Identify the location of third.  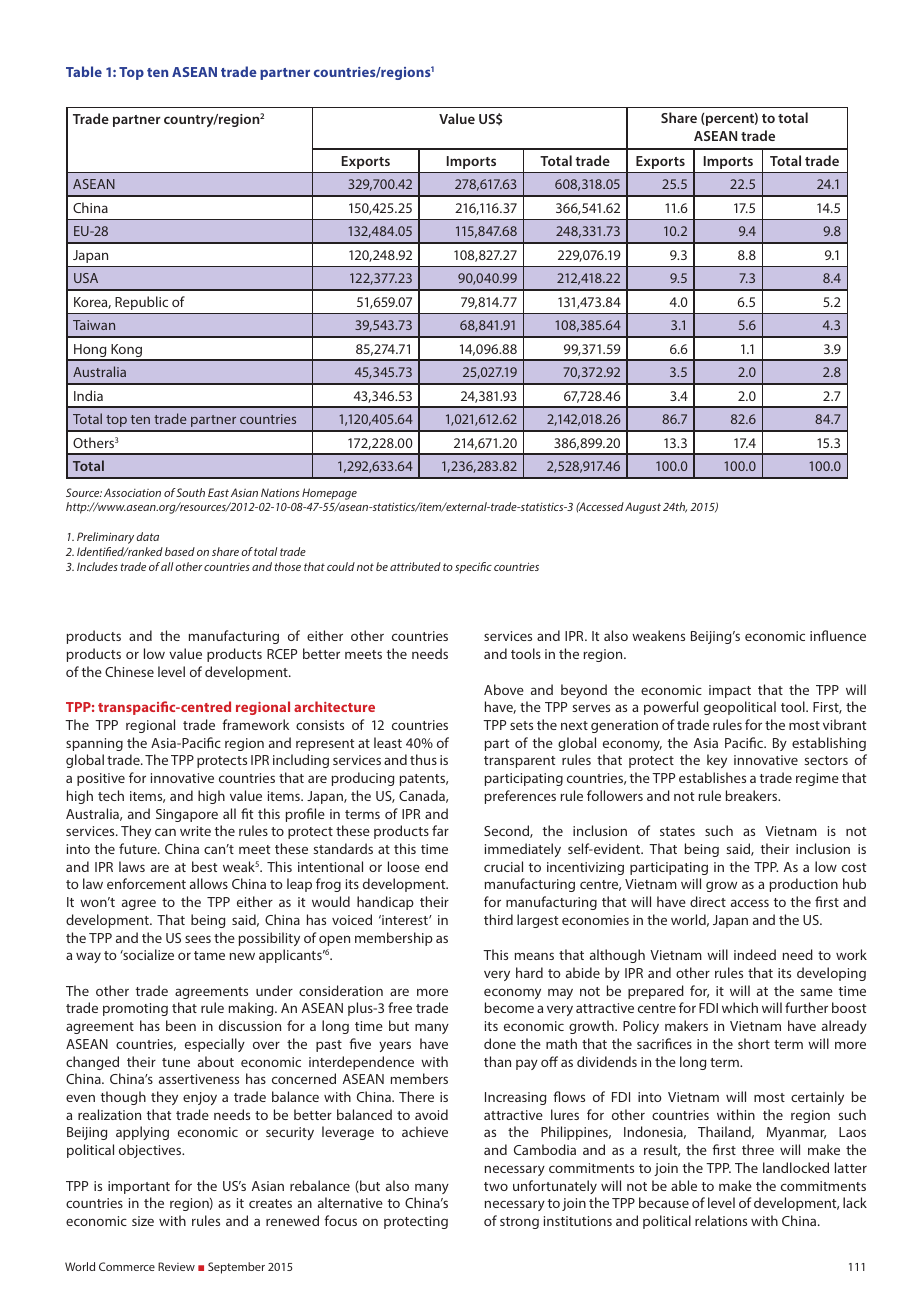
(498, 919).
